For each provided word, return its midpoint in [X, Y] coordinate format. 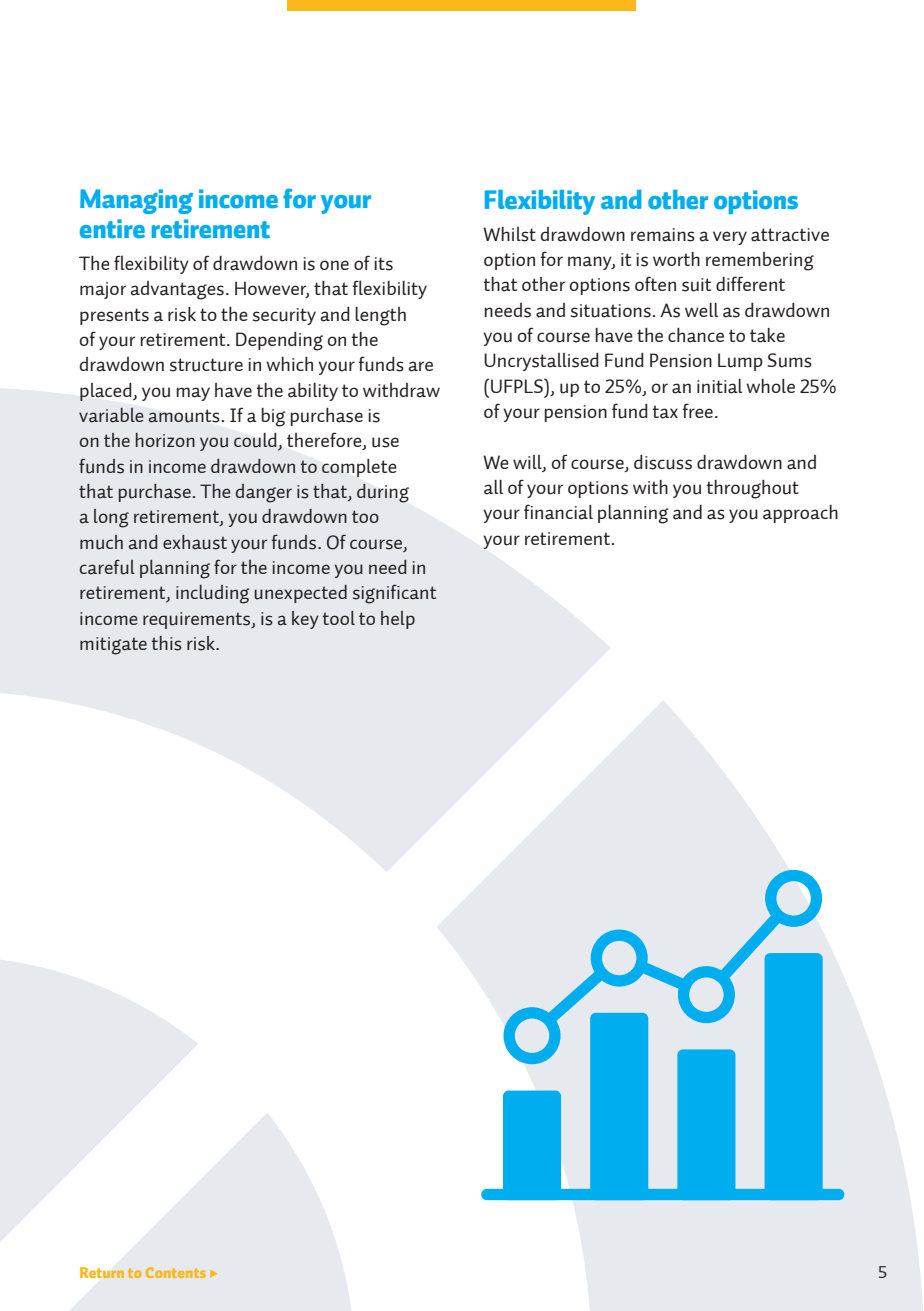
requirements [198, 620]
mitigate [113, 646]
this [167, 643]
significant [394, 594]
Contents [176, 1272]
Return [102, 1272]
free [697, 410]
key [305, 620]
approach [800, 514]
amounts [185, 416]
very [730, 238]
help [398, 620]
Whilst [509, 234]
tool [339, 618]
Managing [136, 201]
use [385, 442]
